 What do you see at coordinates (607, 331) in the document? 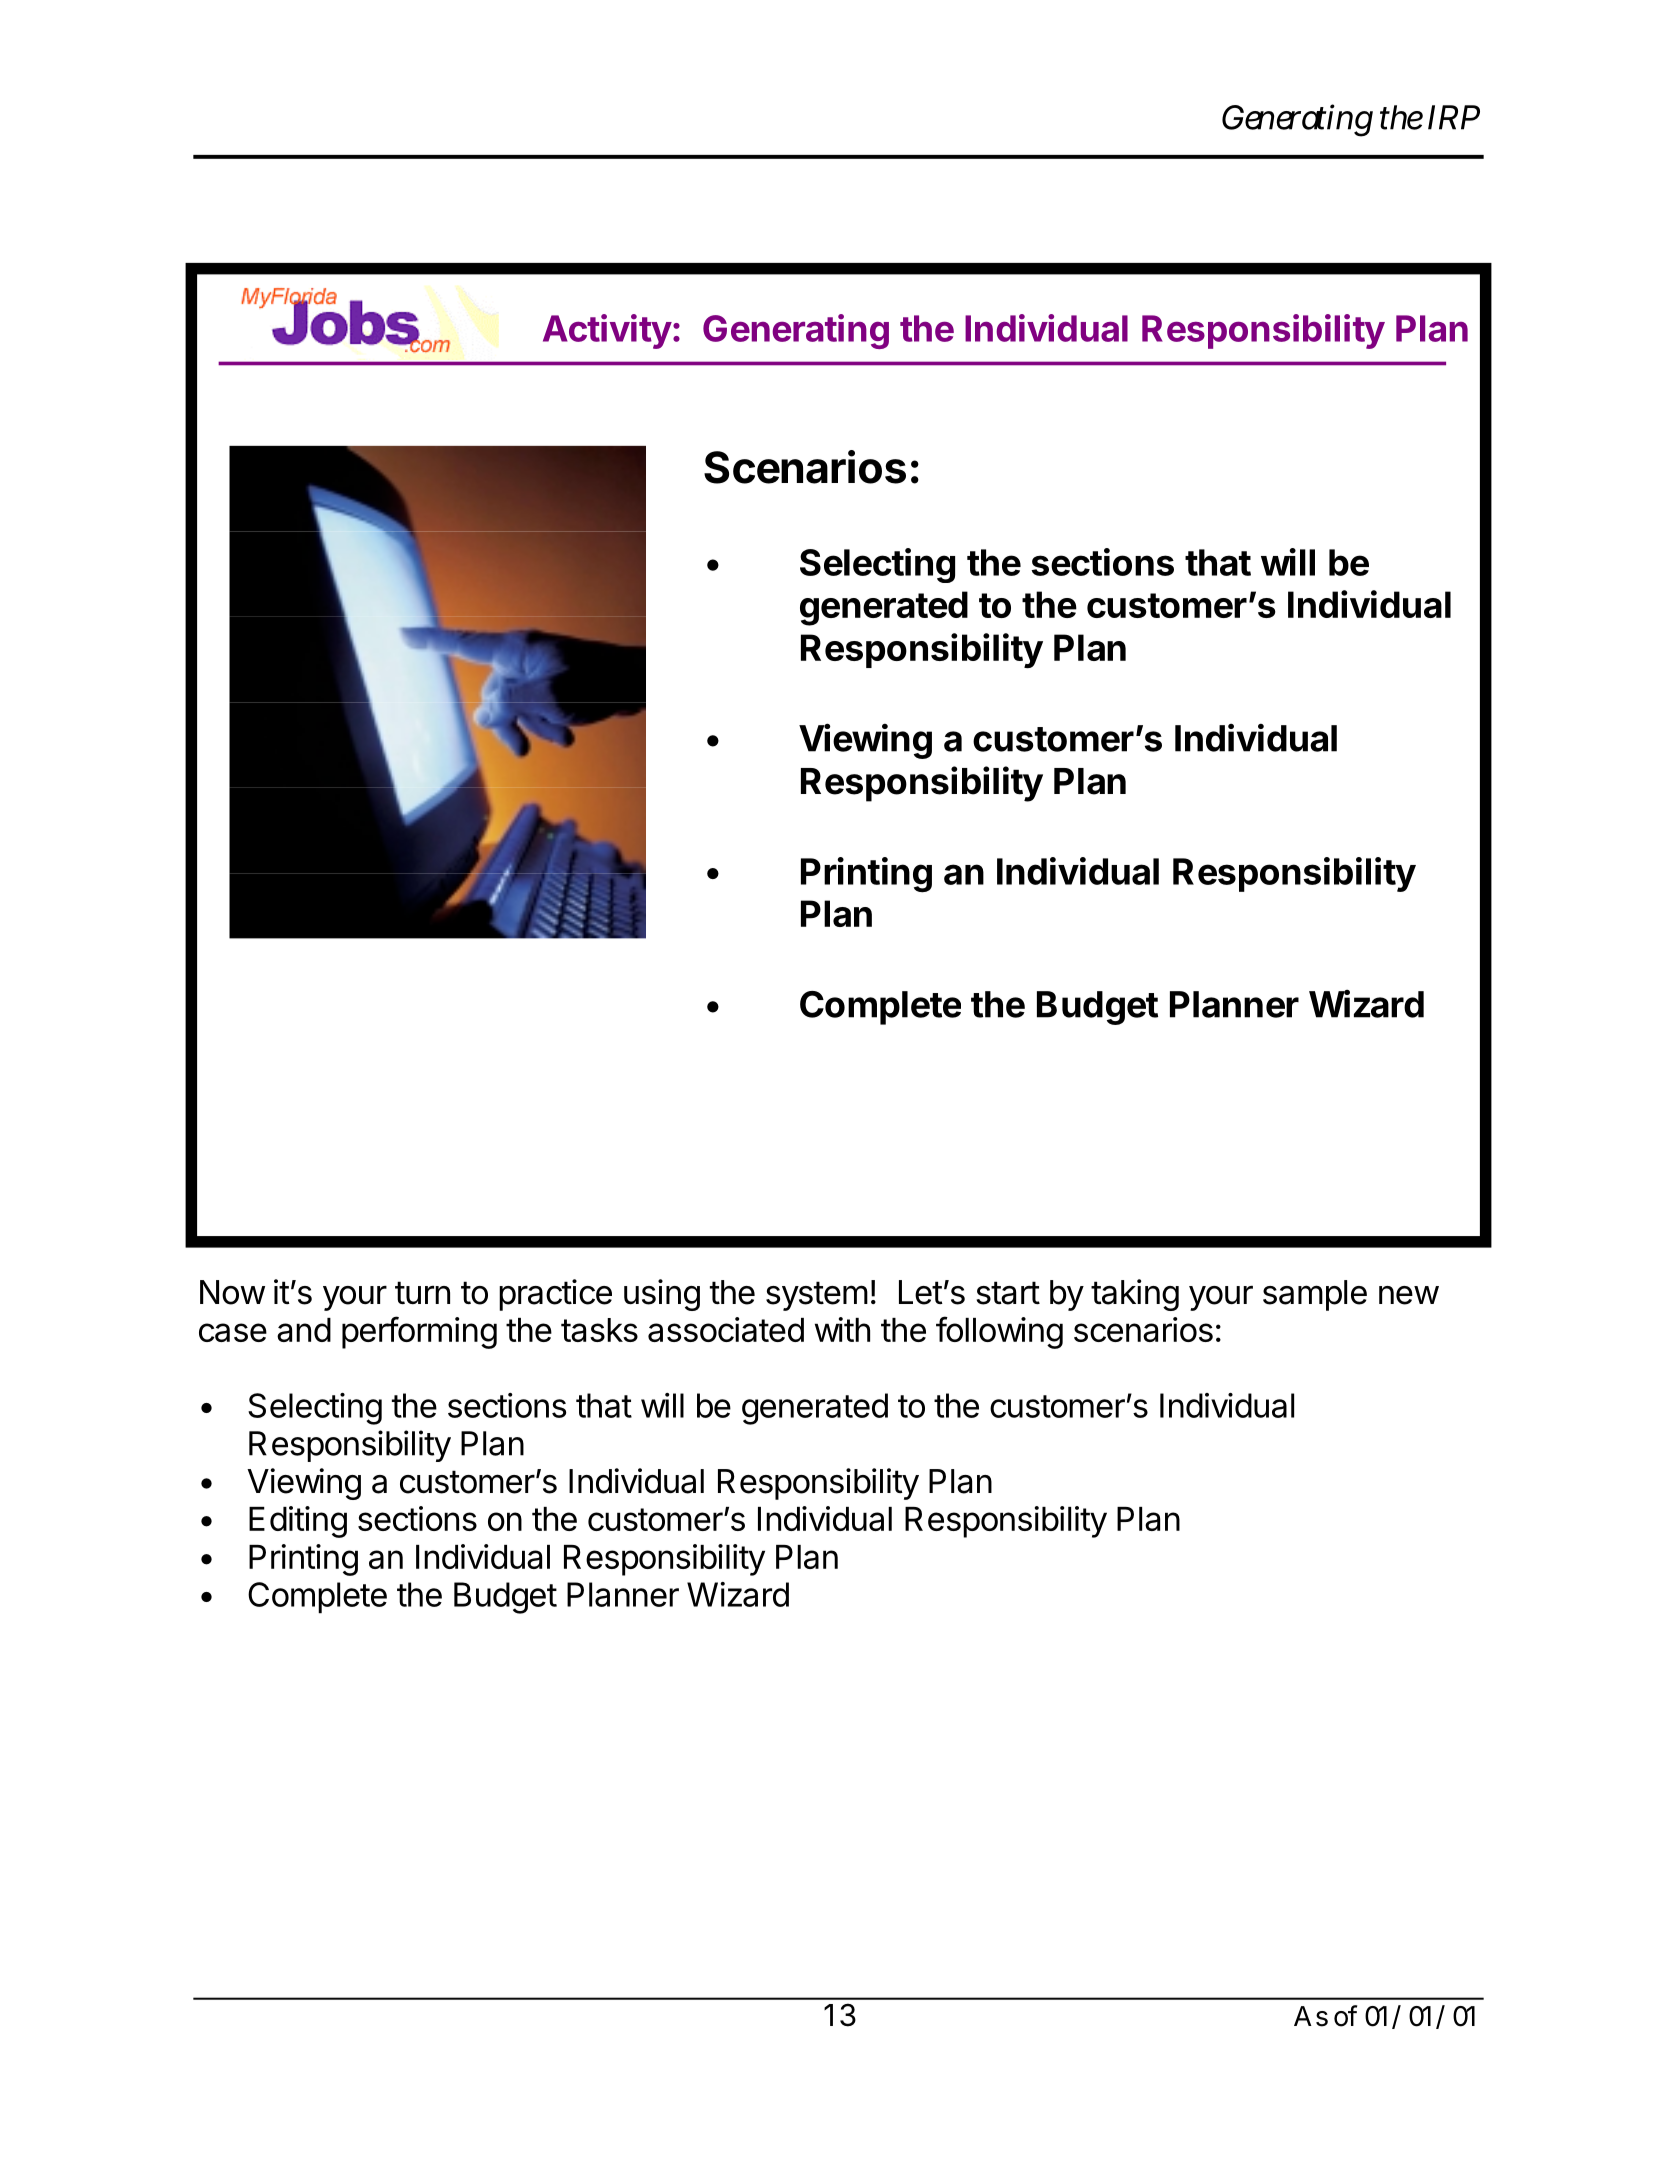
I see `Activity` at bounding box center [607, 331].
